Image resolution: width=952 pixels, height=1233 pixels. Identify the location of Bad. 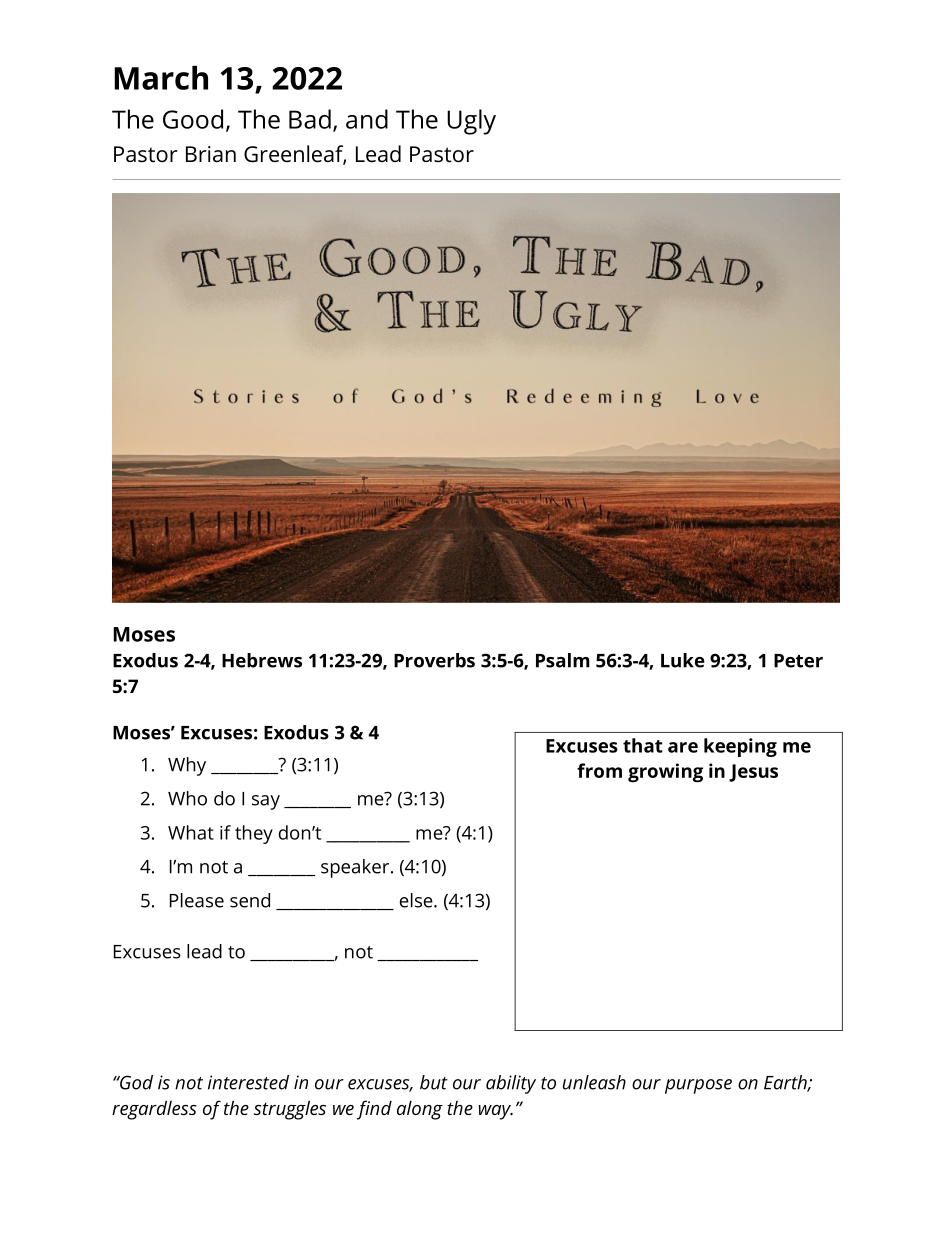
(310, 119).
